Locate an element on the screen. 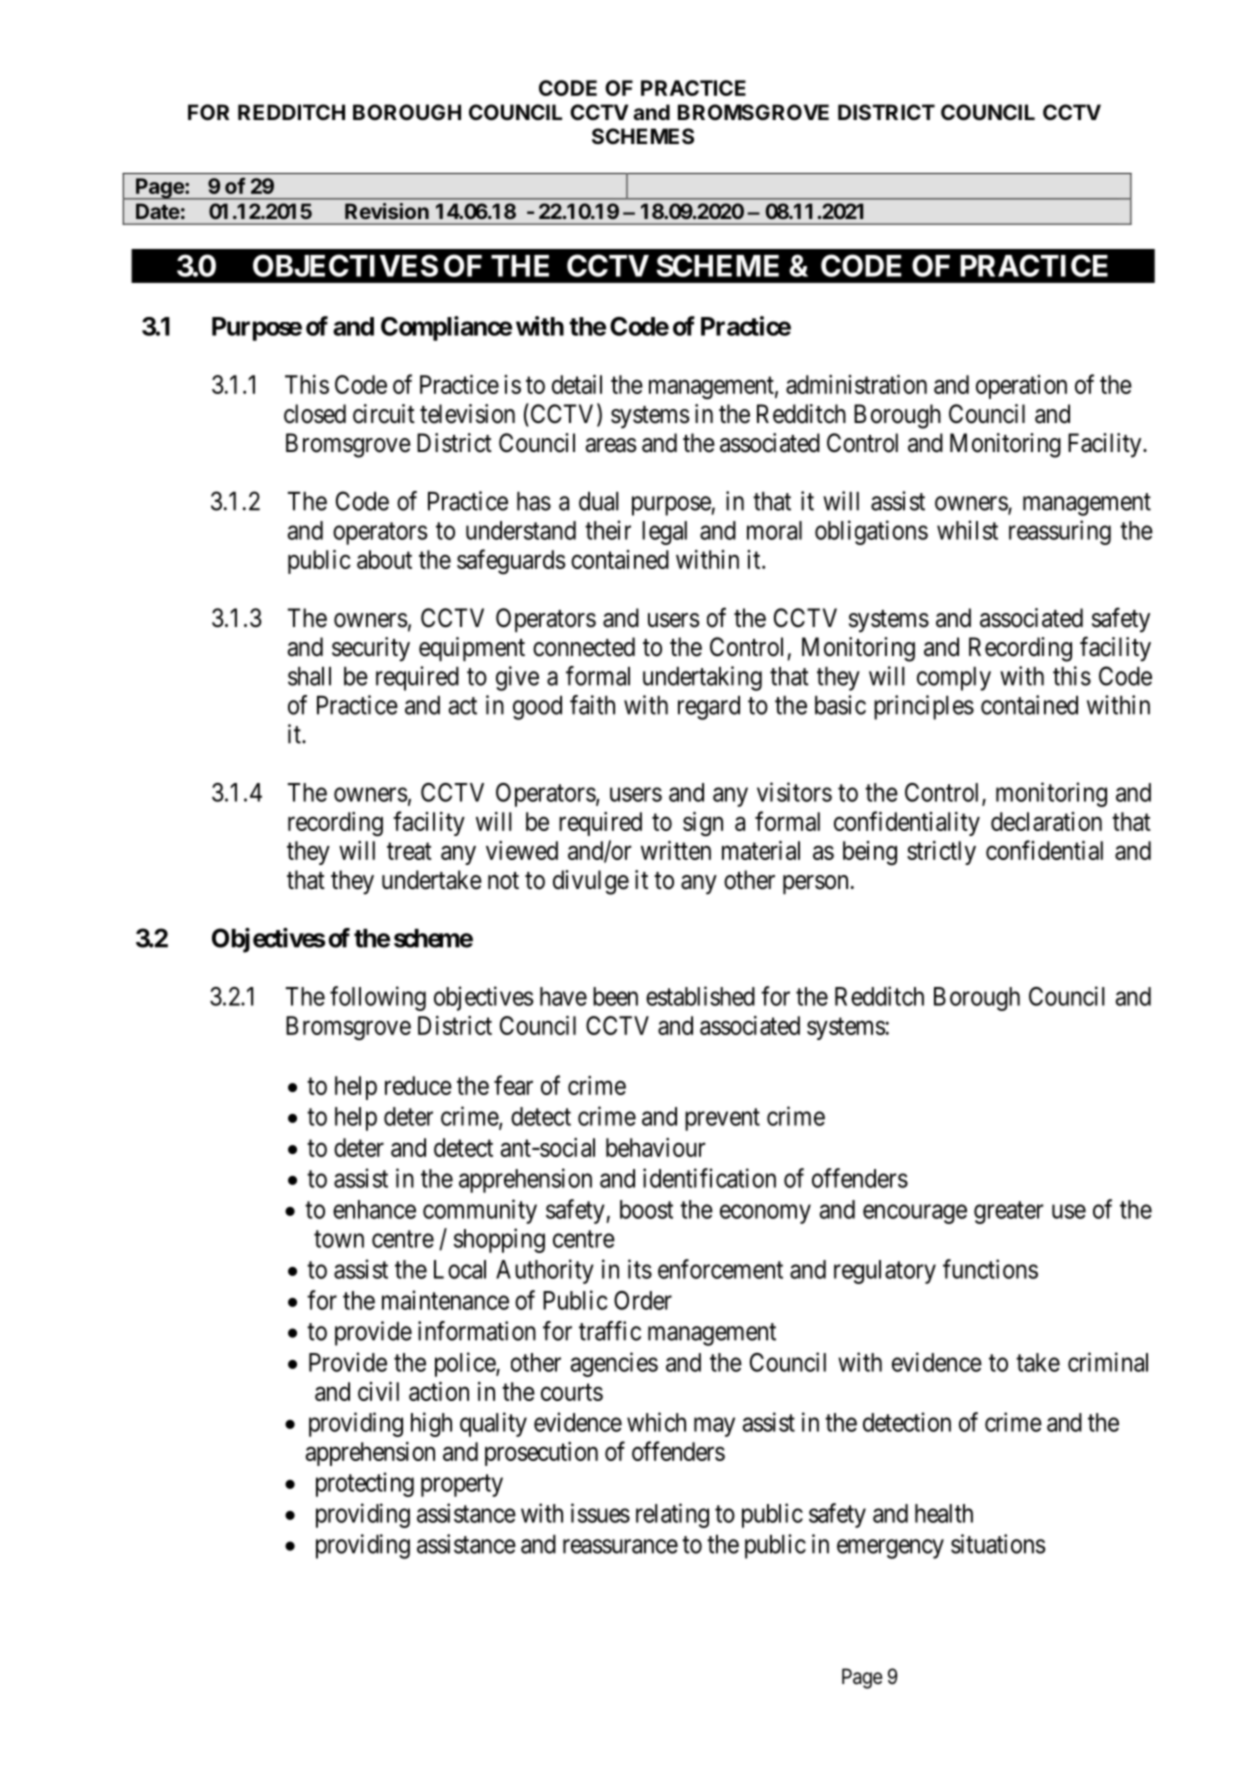 This screenshot has width=1256, height=1777. protecting is located at coordinates (365, 1484).
